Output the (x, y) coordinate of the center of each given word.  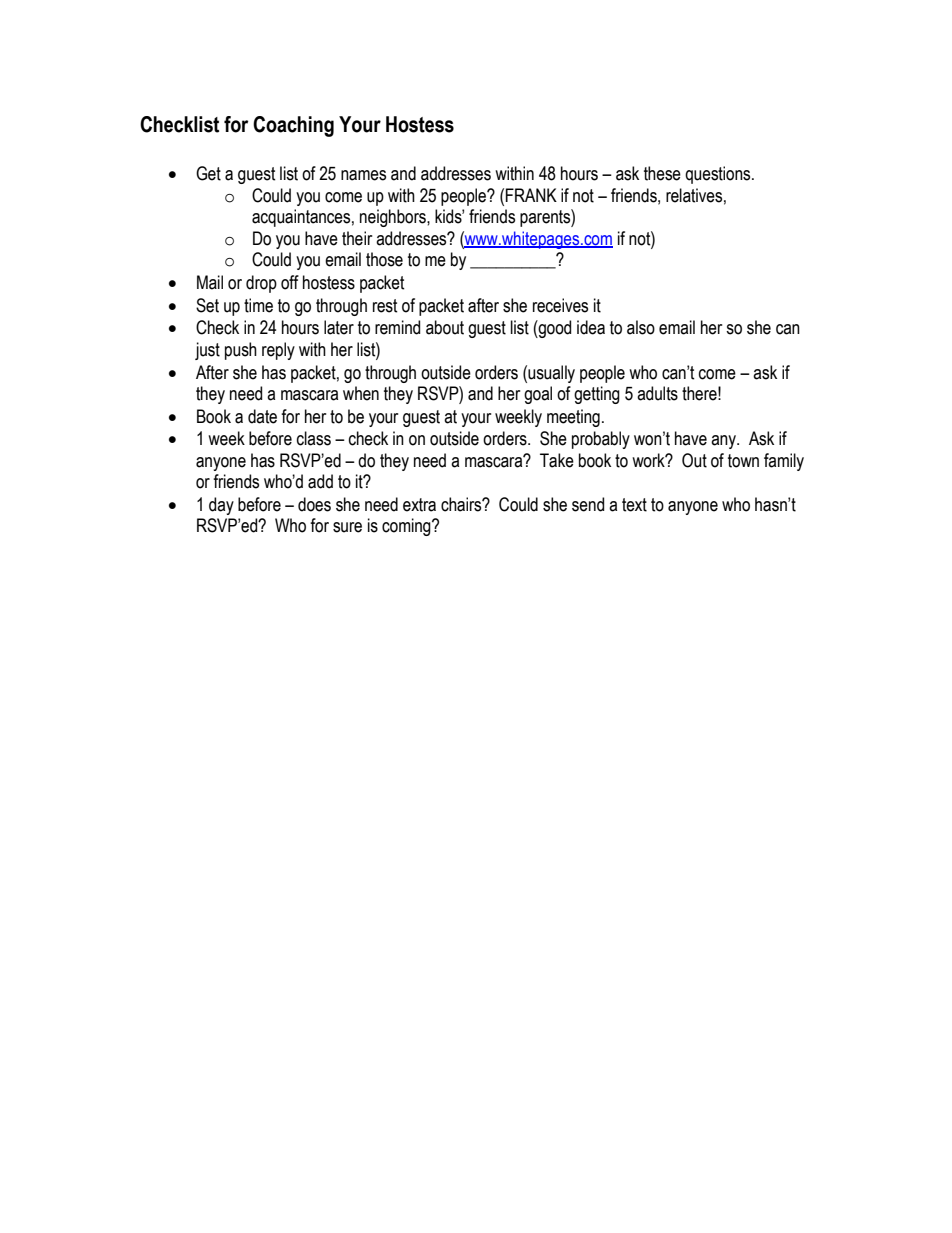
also (641, 327)
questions (719, 175)
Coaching (293, 126)
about (445, 327)
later (339, 327)
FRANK (531, 195)
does (314, 504)
